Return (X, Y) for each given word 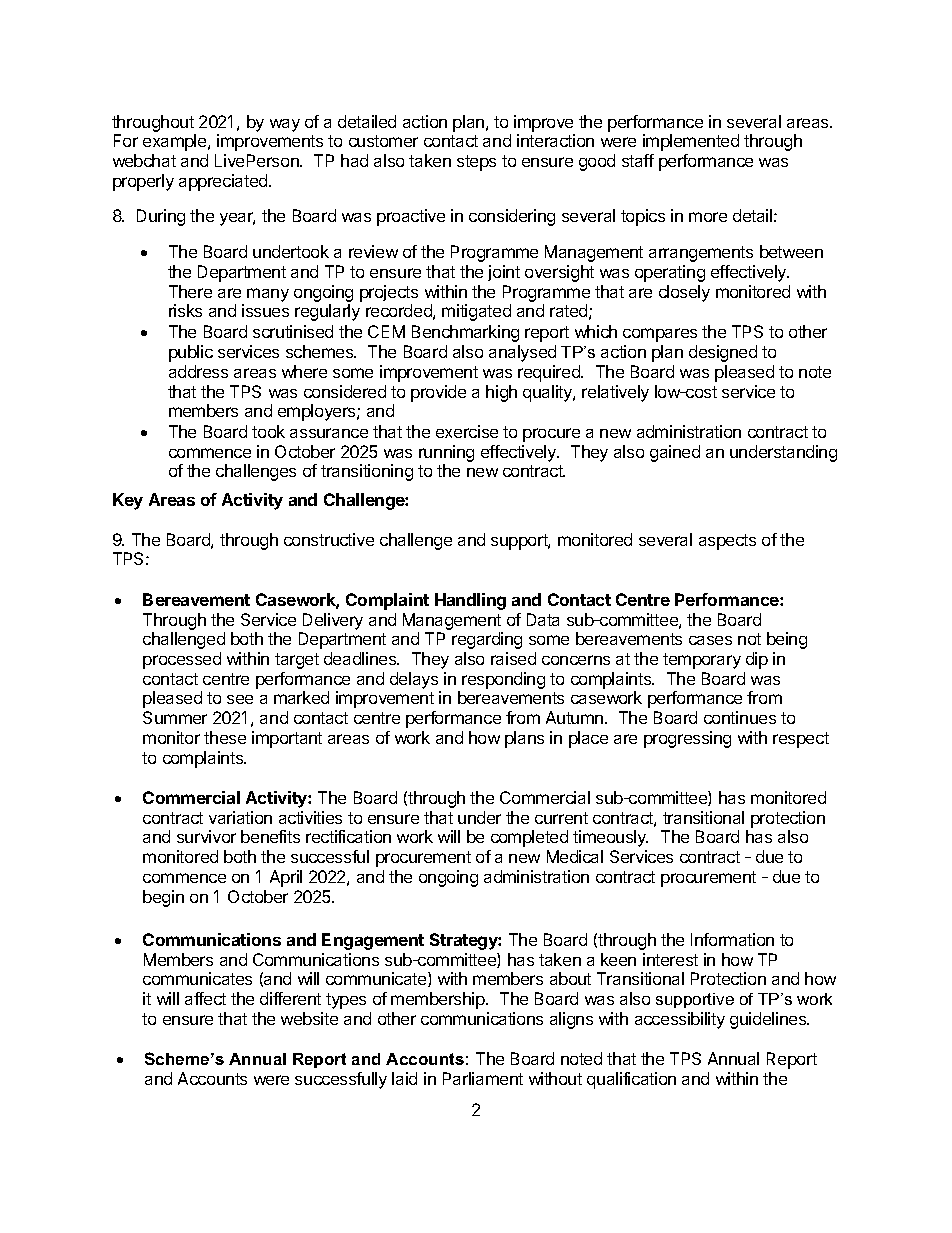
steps (476, 163)
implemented (691, 142)
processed (182, 660)
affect (205, 998)
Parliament (483, 1078)
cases (710, 640)
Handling (470, 601)
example (176, 142)
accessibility (680, 1020)
